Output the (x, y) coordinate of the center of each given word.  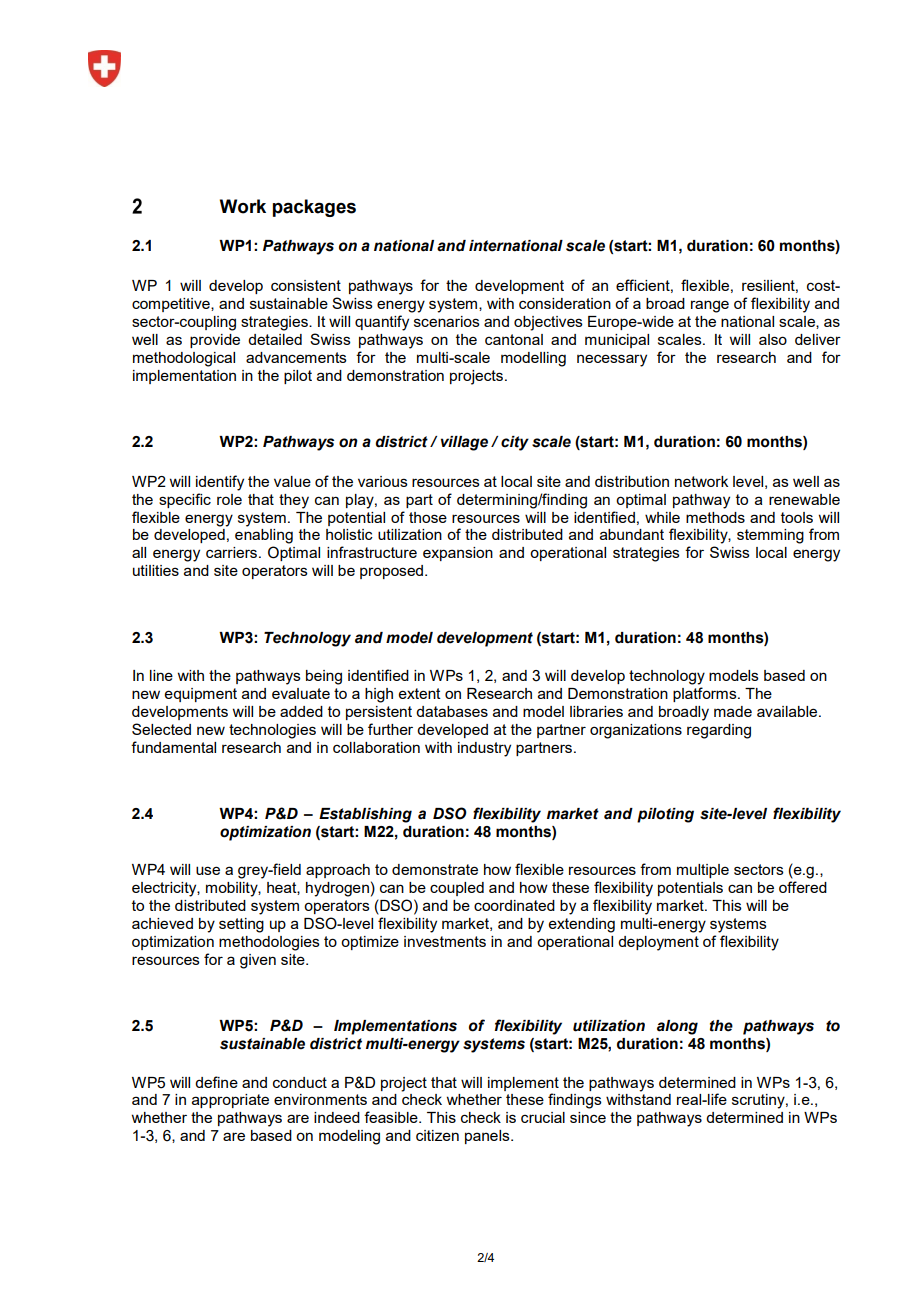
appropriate (230, 1101)
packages (314, 208)
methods (715, 517)
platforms (706, 694)
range (710, 306)
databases (452, 711)
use (208, 870)
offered (803, 887)
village (464, 443)
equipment (201, 695)
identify (220, 483)
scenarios (447, 321)
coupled (457, 889)
